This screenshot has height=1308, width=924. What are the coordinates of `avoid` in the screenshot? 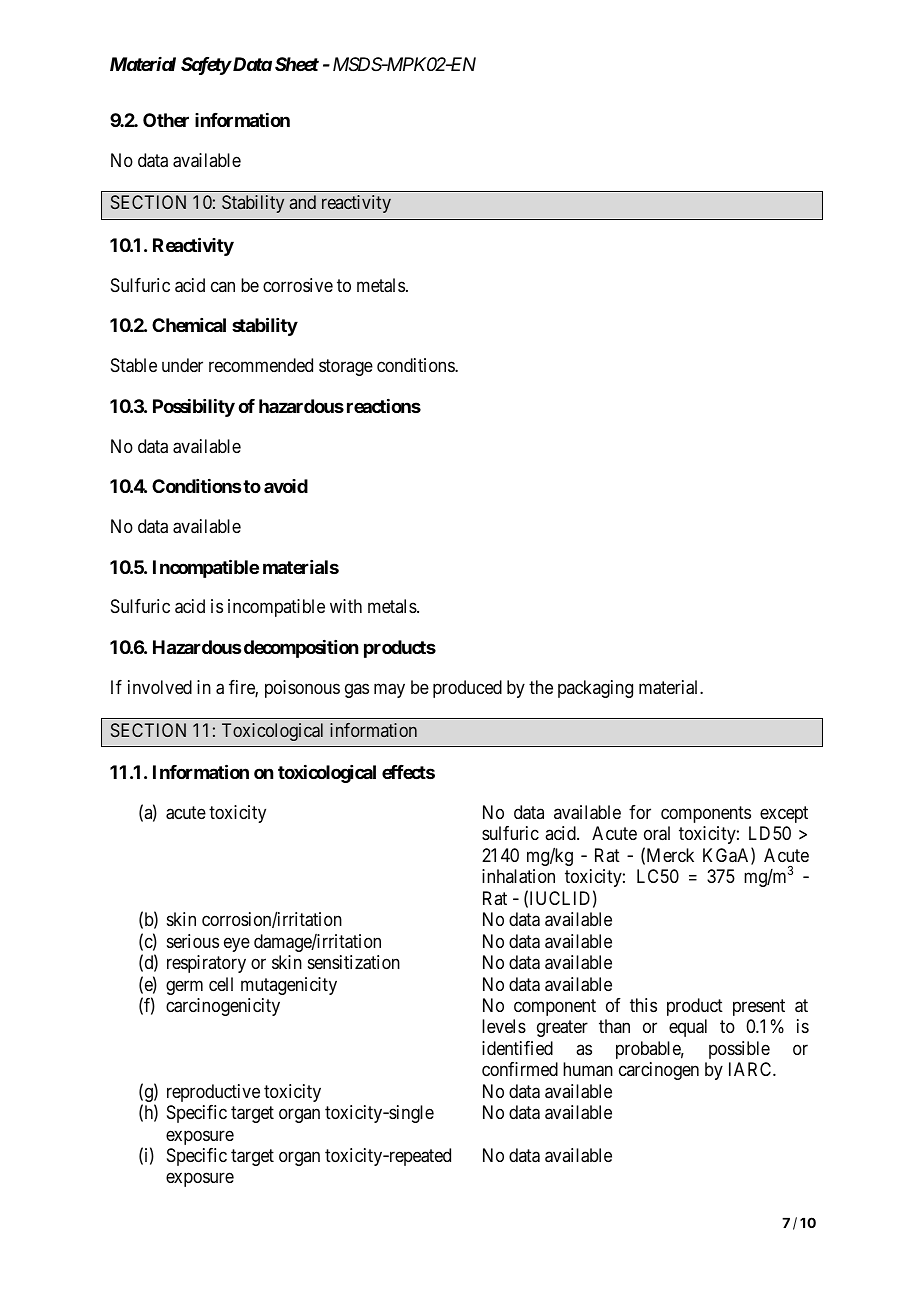 It's located at (286, 486).
